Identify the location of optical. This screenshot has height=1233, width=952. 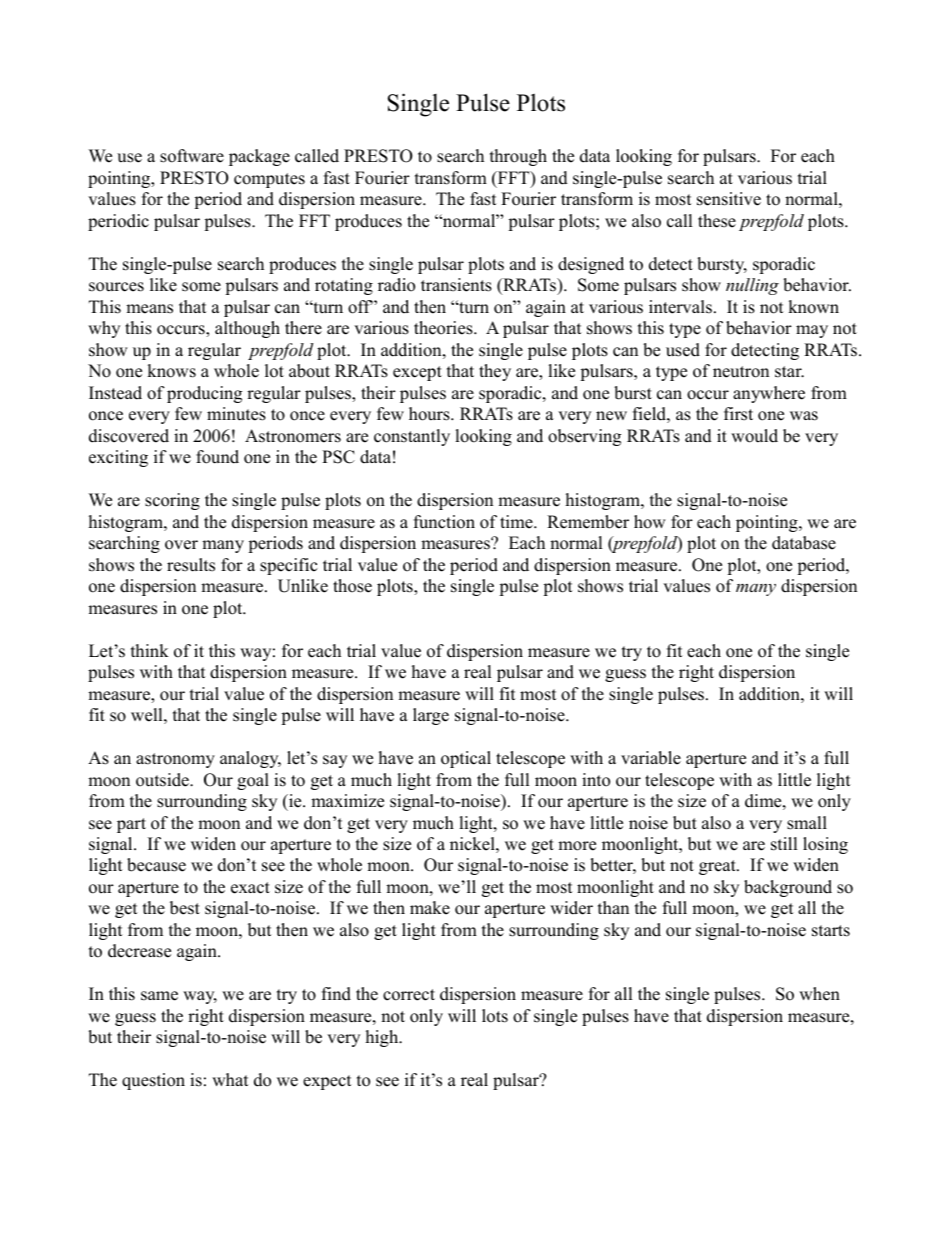
(466, 759).
